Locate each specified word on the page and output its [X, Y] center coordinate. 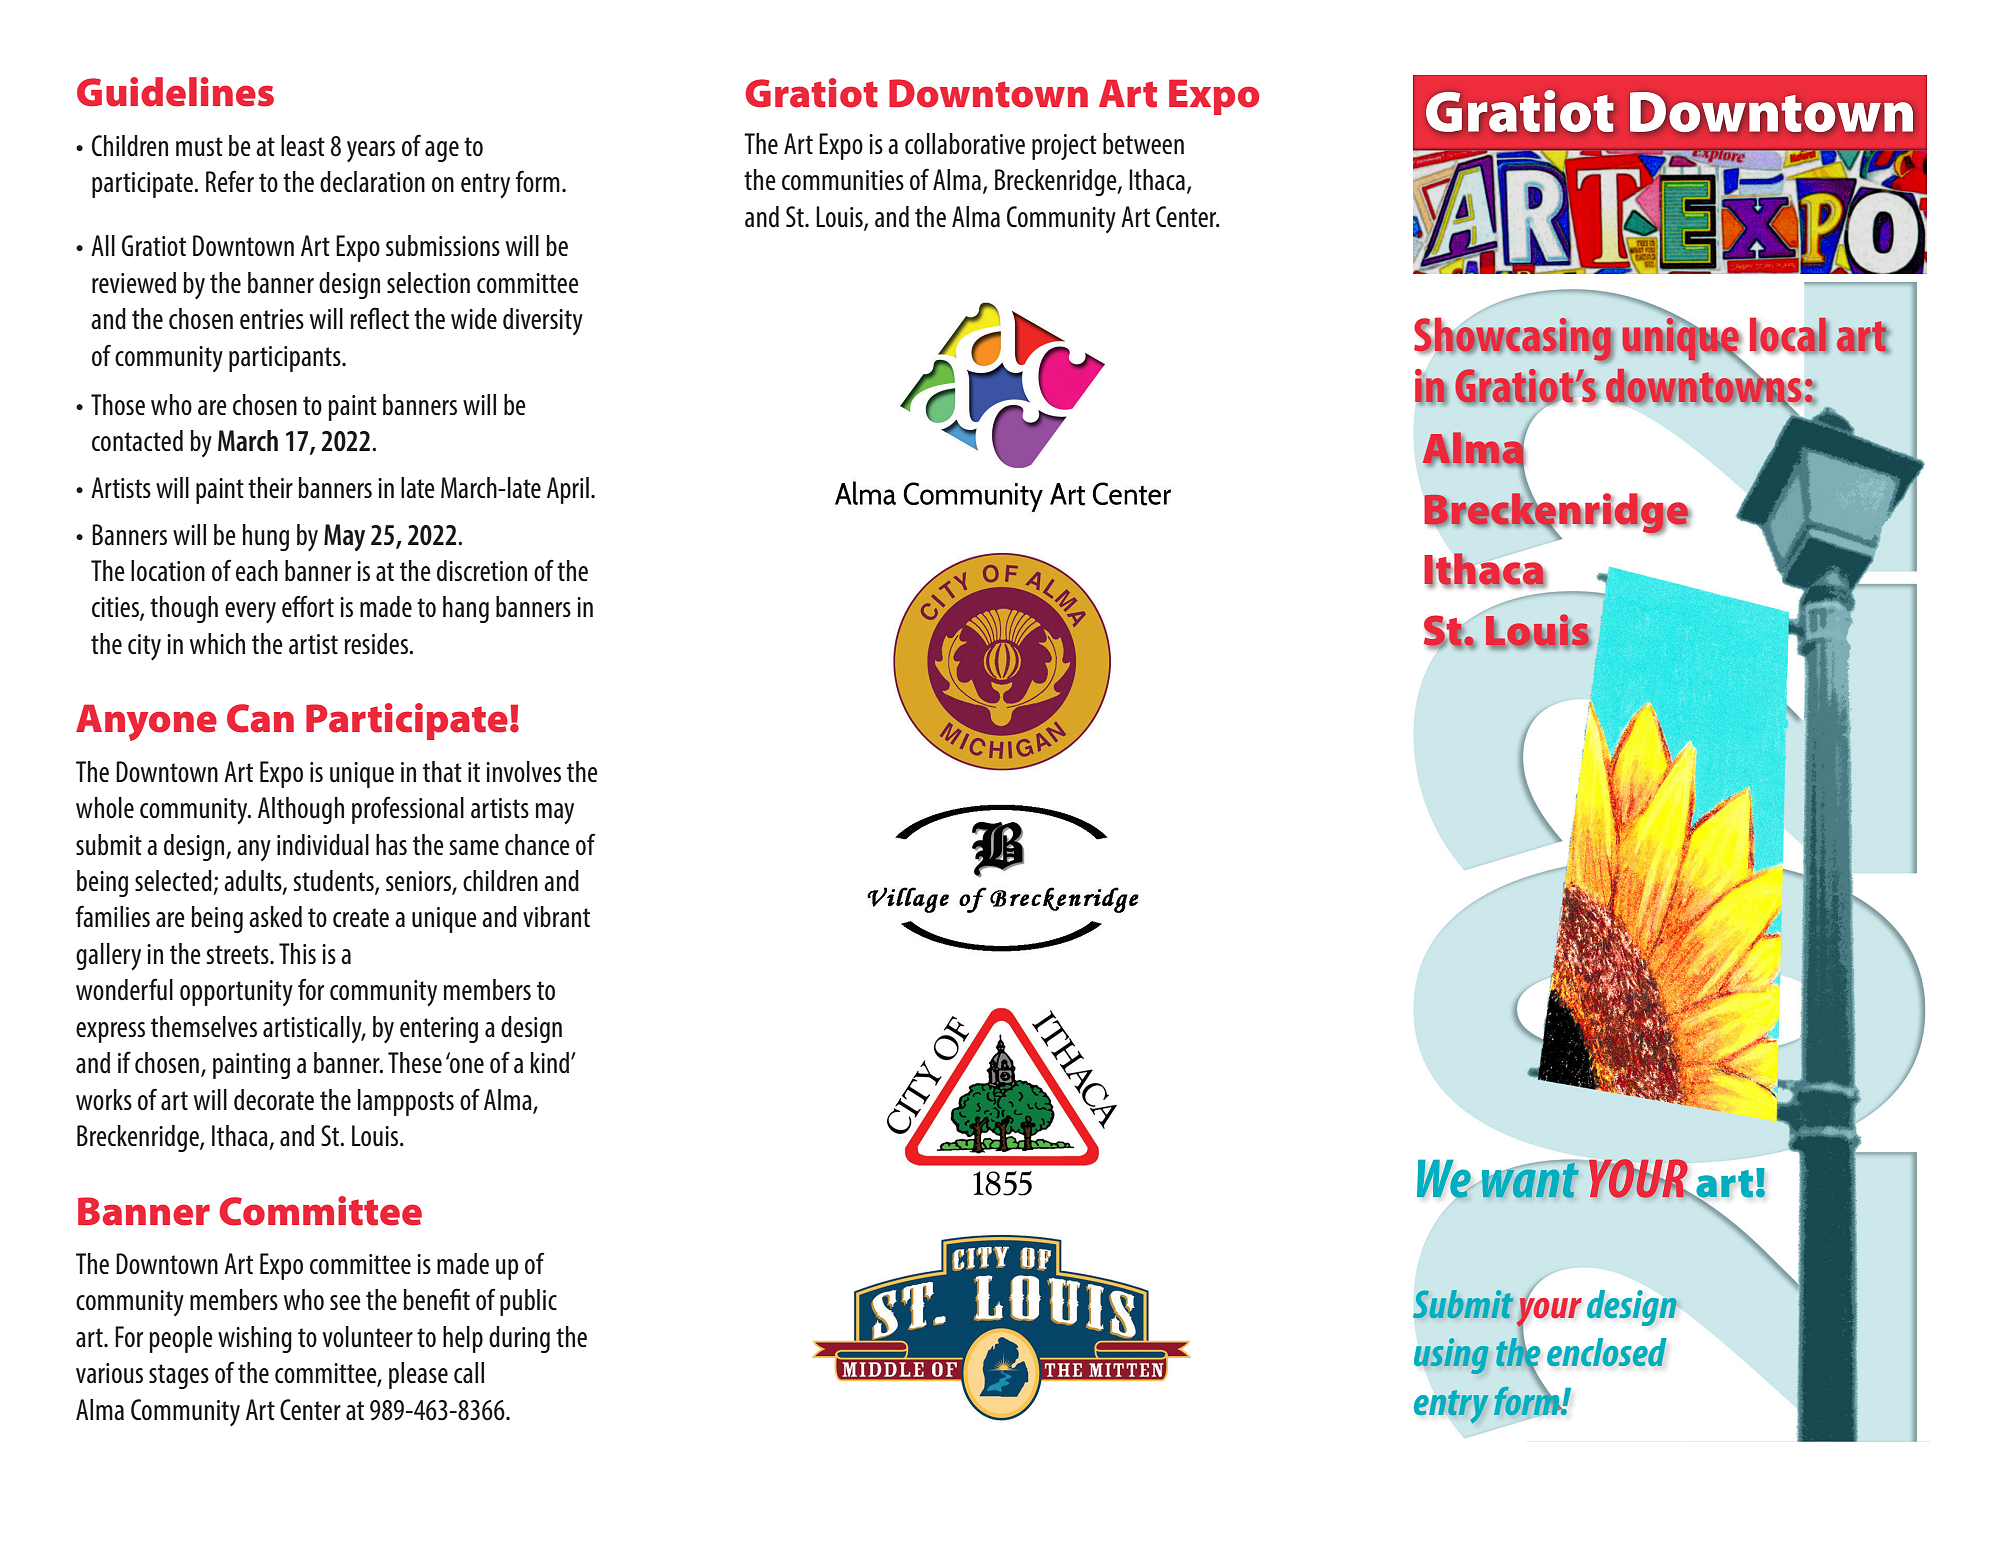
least [303, 146]
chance [537, 844]
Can [260, 718]
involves [523, 771]
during [519, 1339]
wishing [255, 1339]
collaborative [965, 144]
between [1143, 143]
